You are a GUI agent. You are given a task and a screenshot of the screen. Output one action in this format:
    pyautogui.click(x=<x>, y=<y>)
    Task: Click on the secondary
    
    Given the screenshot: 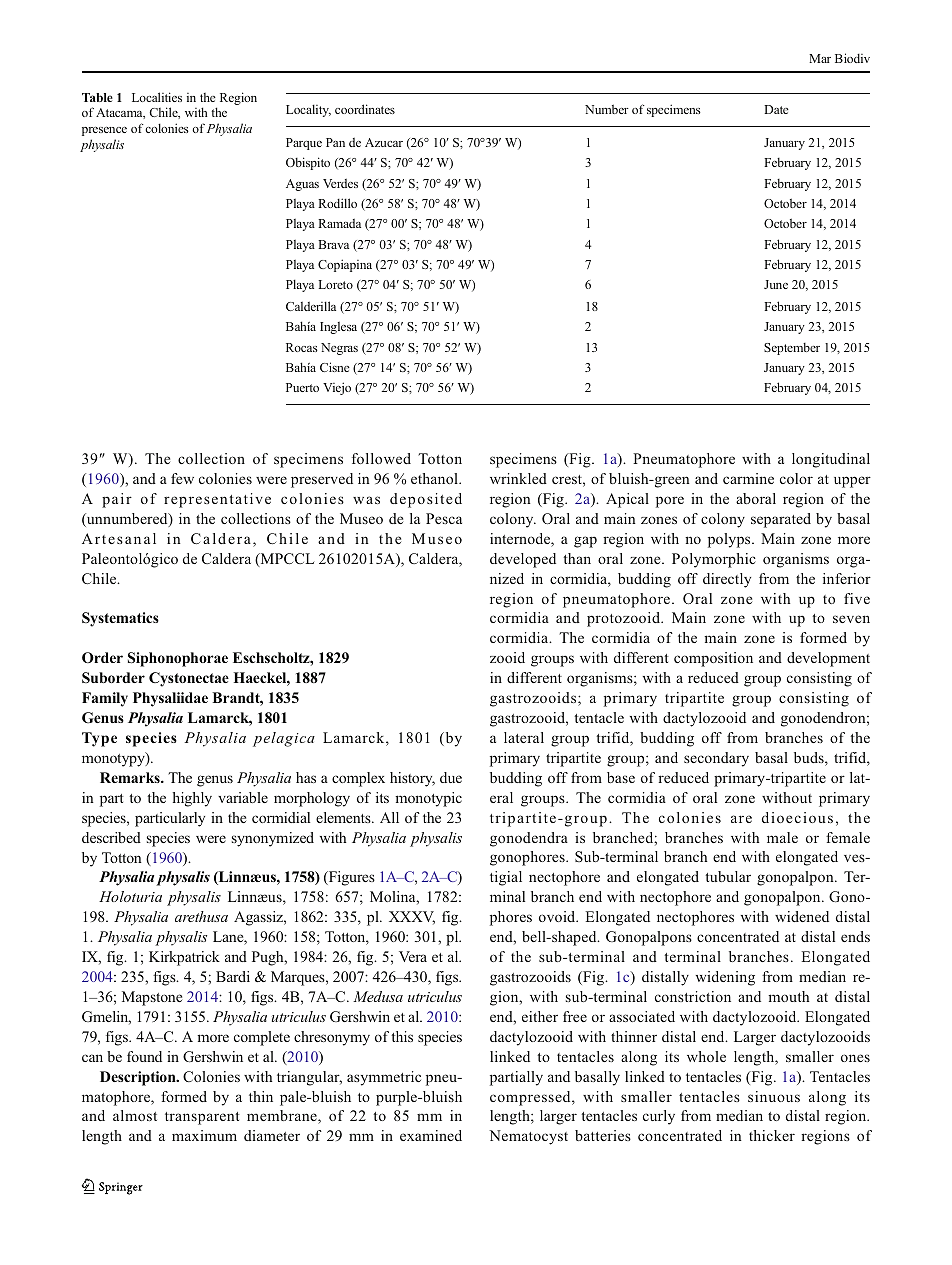 What is the action you would take?
    pyautogui.click(x=716, y=759)
